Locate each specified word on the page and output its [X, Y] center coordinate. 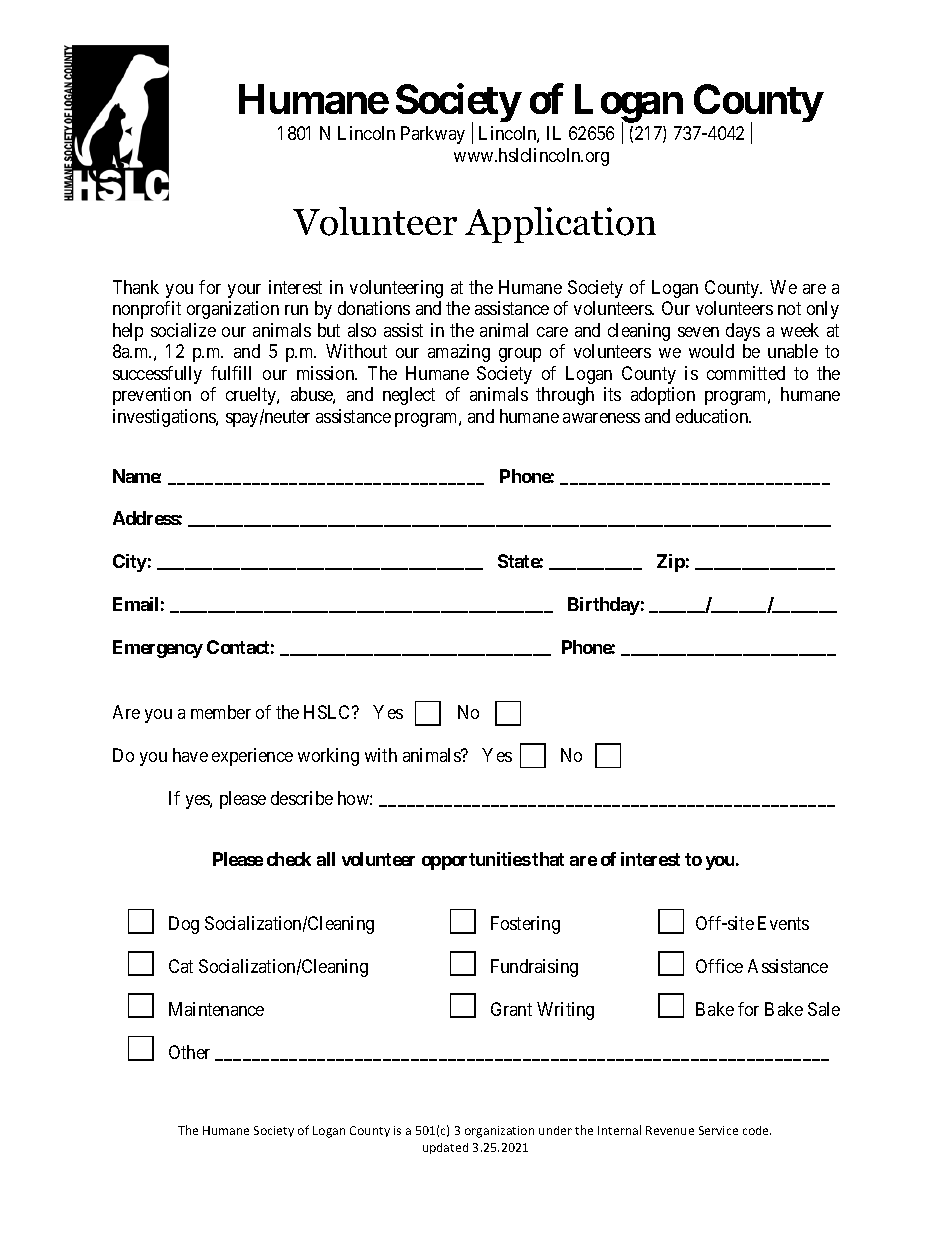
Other [189, 1052]
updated [445, 1148]
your [244, 291]
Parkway [433, 135]
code [757, 1130]
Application [560, 225]
